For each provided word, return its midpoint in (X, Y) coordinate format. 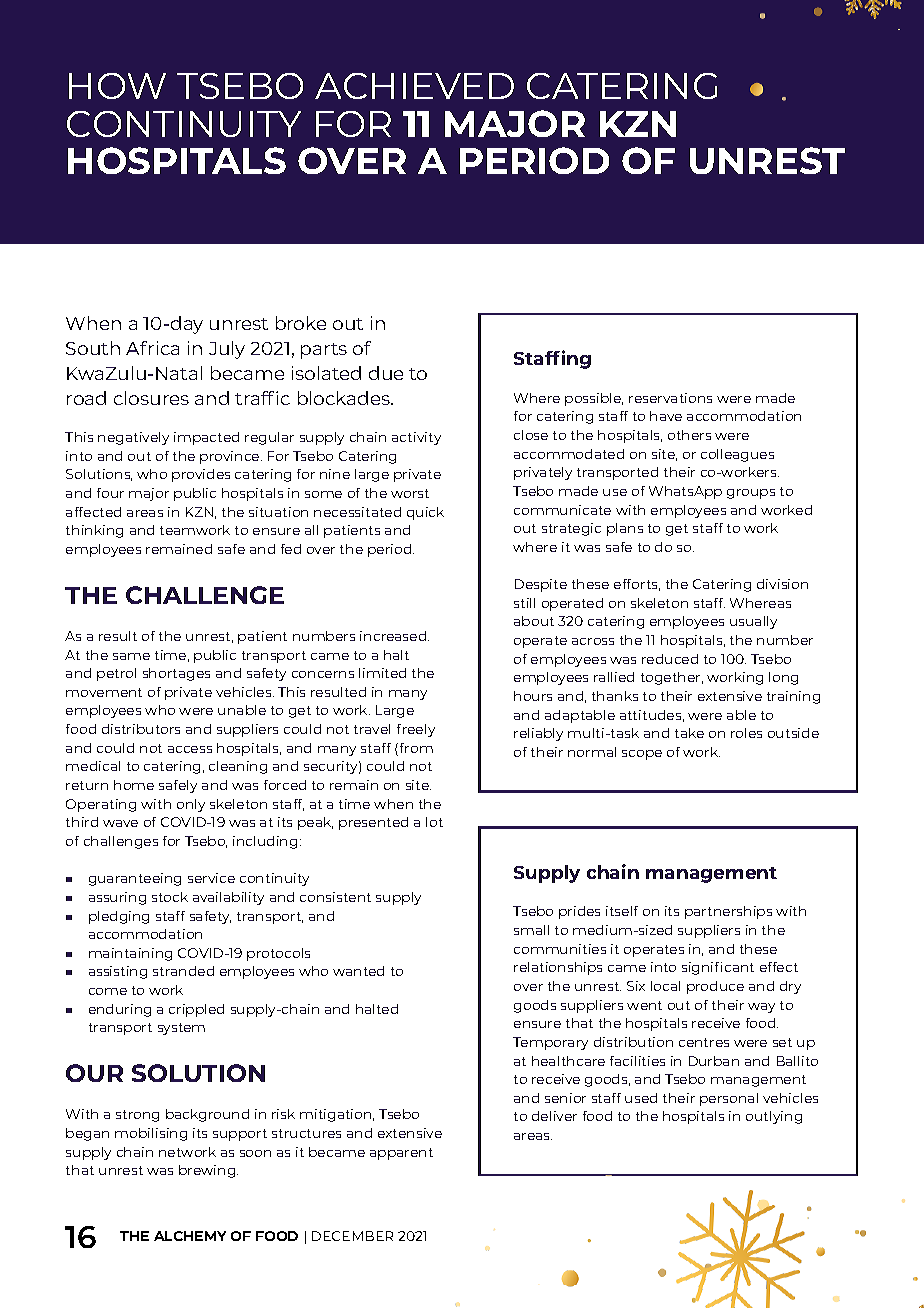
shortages (176, 674)
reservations (670, 398)
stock (170, 897)
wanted (358, 971)
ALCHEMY (190, 1236)
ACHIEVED (414, 86)
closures (151, 398)
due (386, 373)
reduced (670, 659)
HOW (117, 86)
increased (394, 636)
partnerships (728, 912)
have (666, 416)
